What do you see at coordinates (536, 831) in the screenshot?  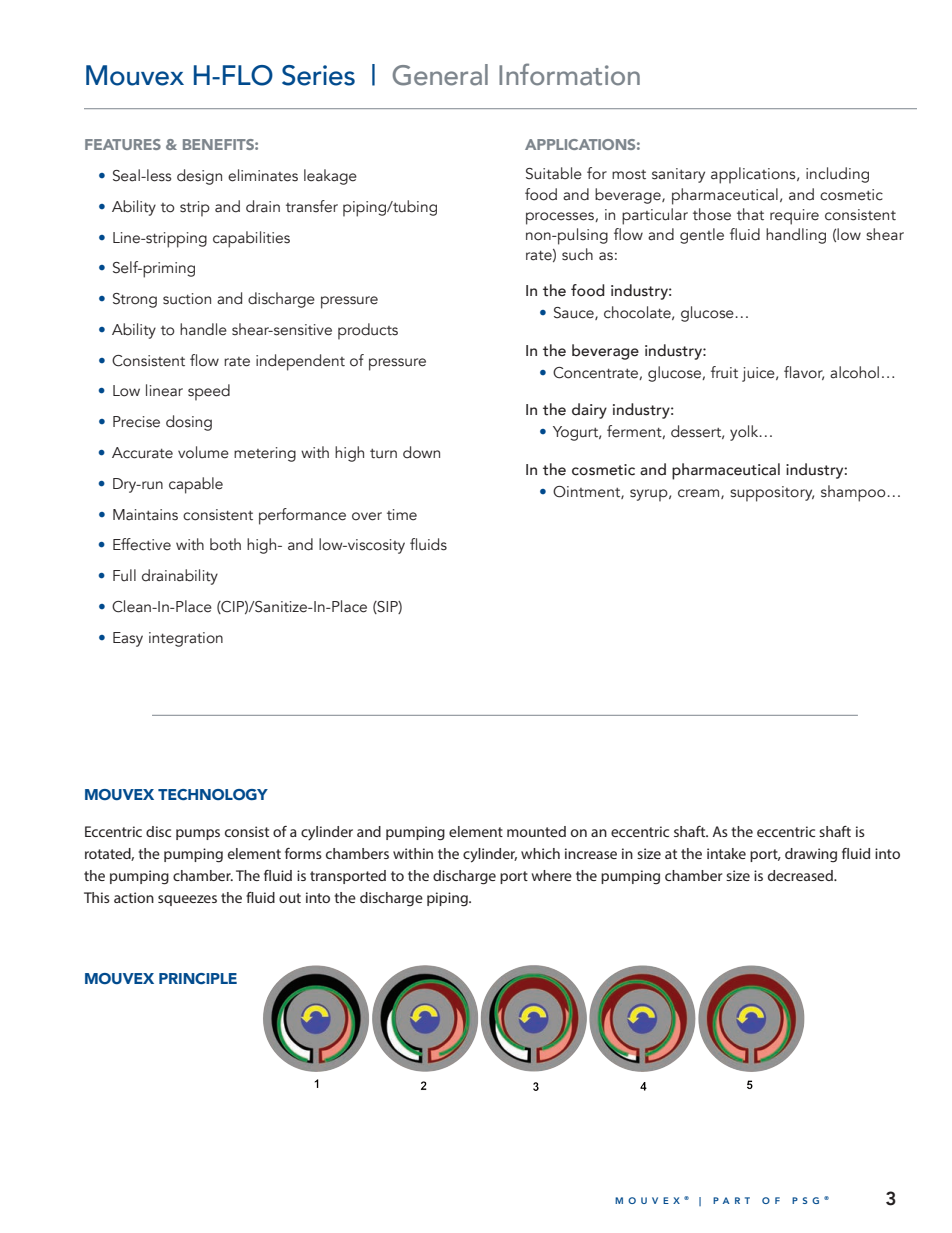 I see `mounted` at bounding box center [536, 831].
